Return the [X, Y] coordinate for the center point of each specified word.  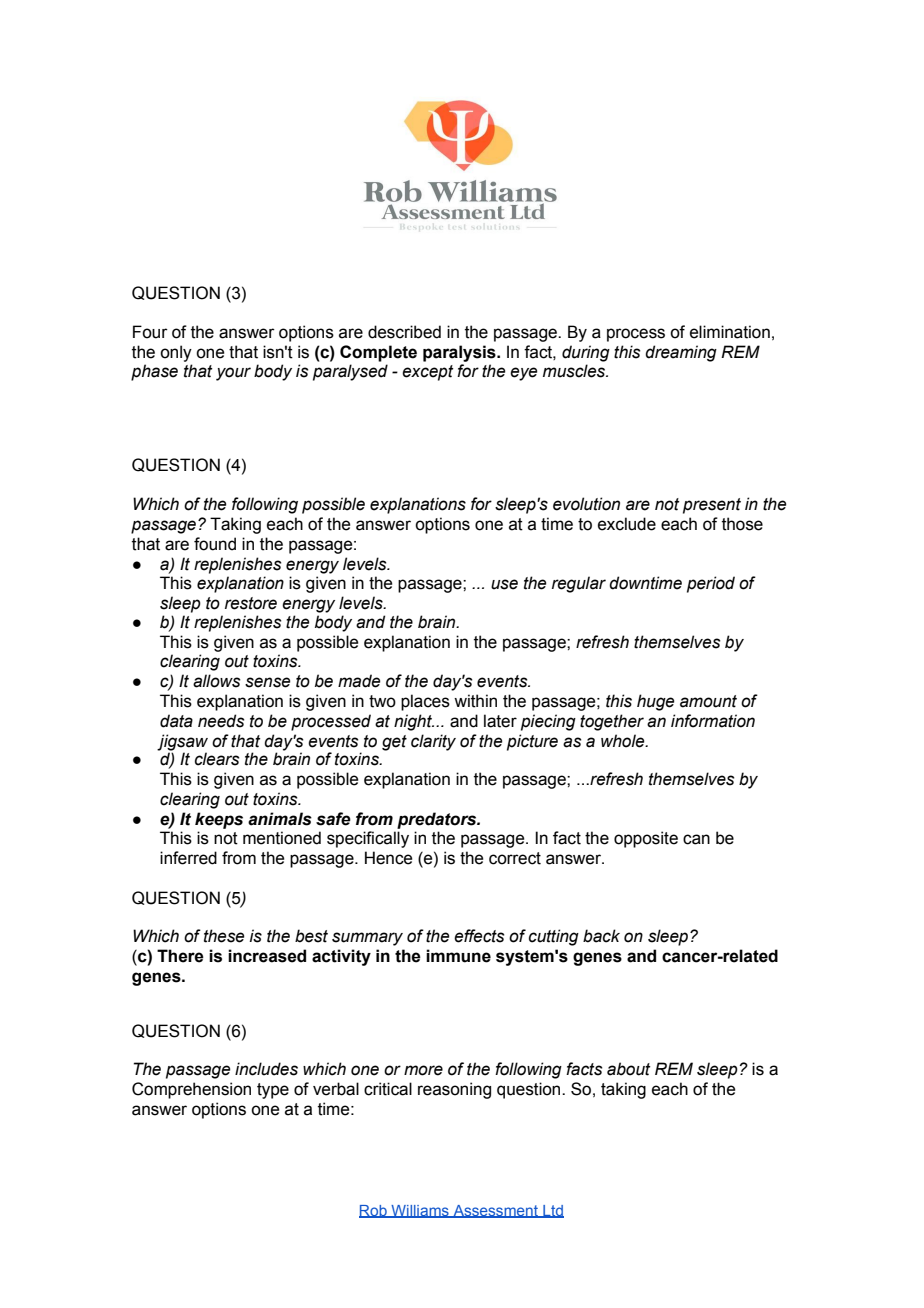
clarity [433, 742]
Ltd [552, 1211]
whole [624, 741]
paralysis [460, 353]
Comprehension [191, 1090]
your [233, 374]
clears [217, 759]
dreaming [681, 353]
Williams [420, 1211]
